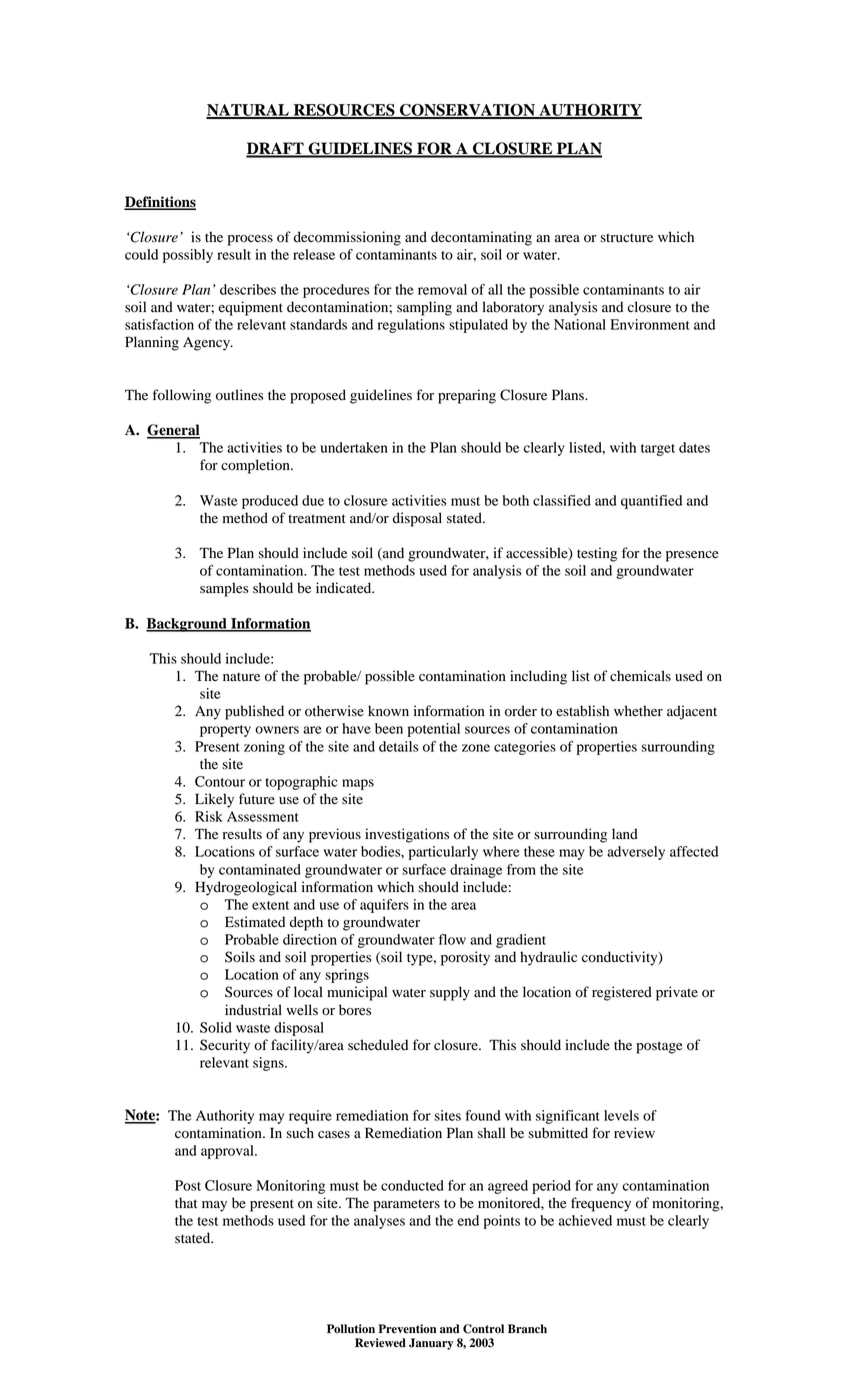  I want to click on Environment, so click(650, 324).
